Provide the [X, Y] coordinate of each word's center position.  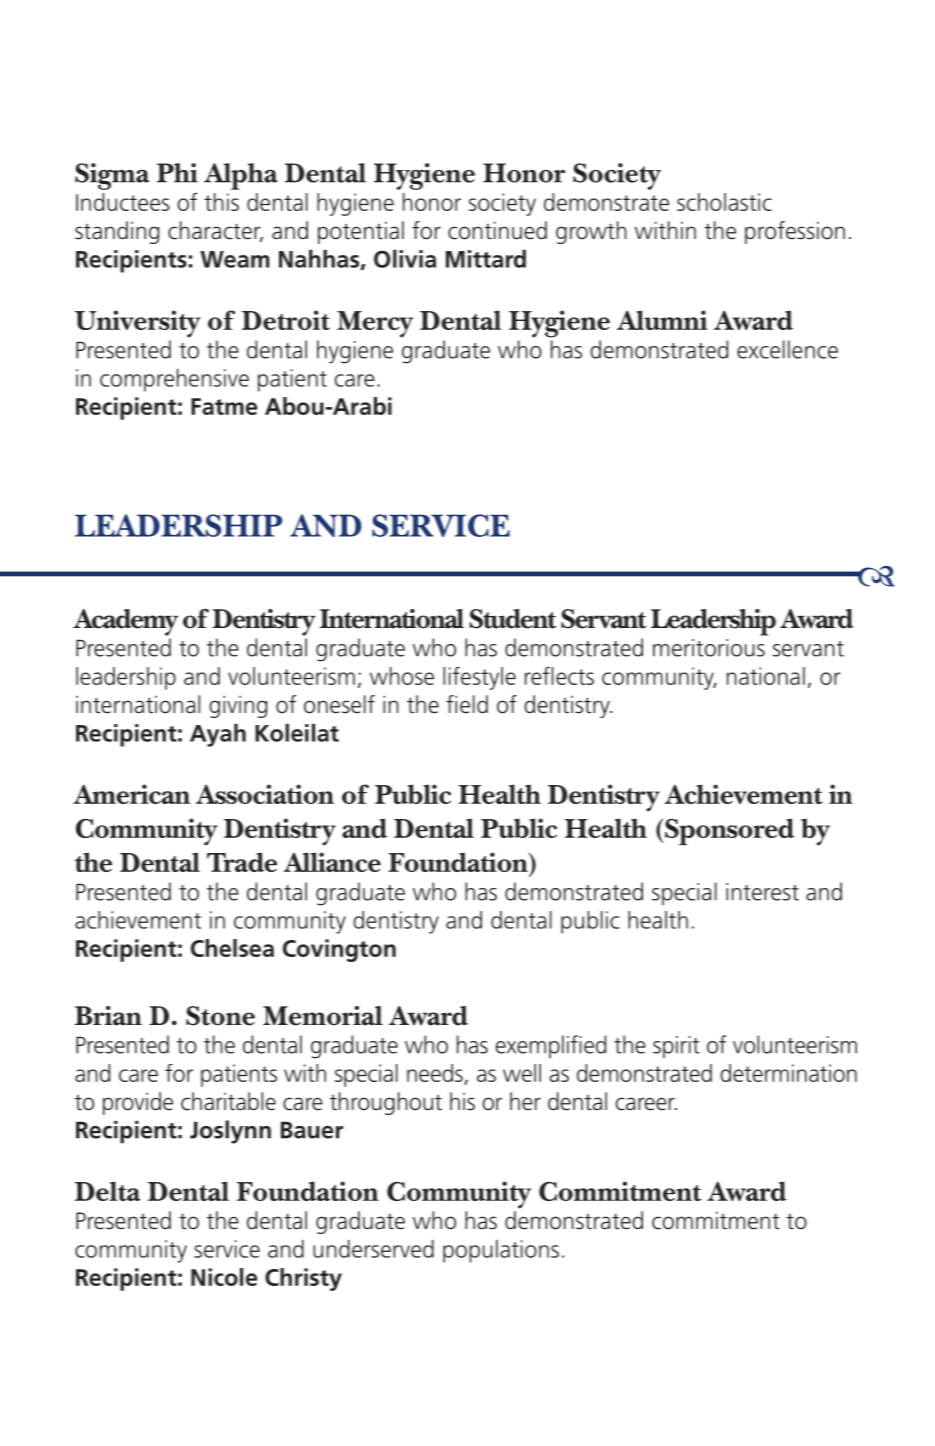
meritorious [709, 648]
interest [762, 892]
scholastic [724, 202]
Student [512, 619]
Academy [125, 622]
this [221, 202]
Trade [242, 862]
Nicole [224, 1277]
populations [501, 1251]
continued [497, 230]
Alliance [332, 862]
